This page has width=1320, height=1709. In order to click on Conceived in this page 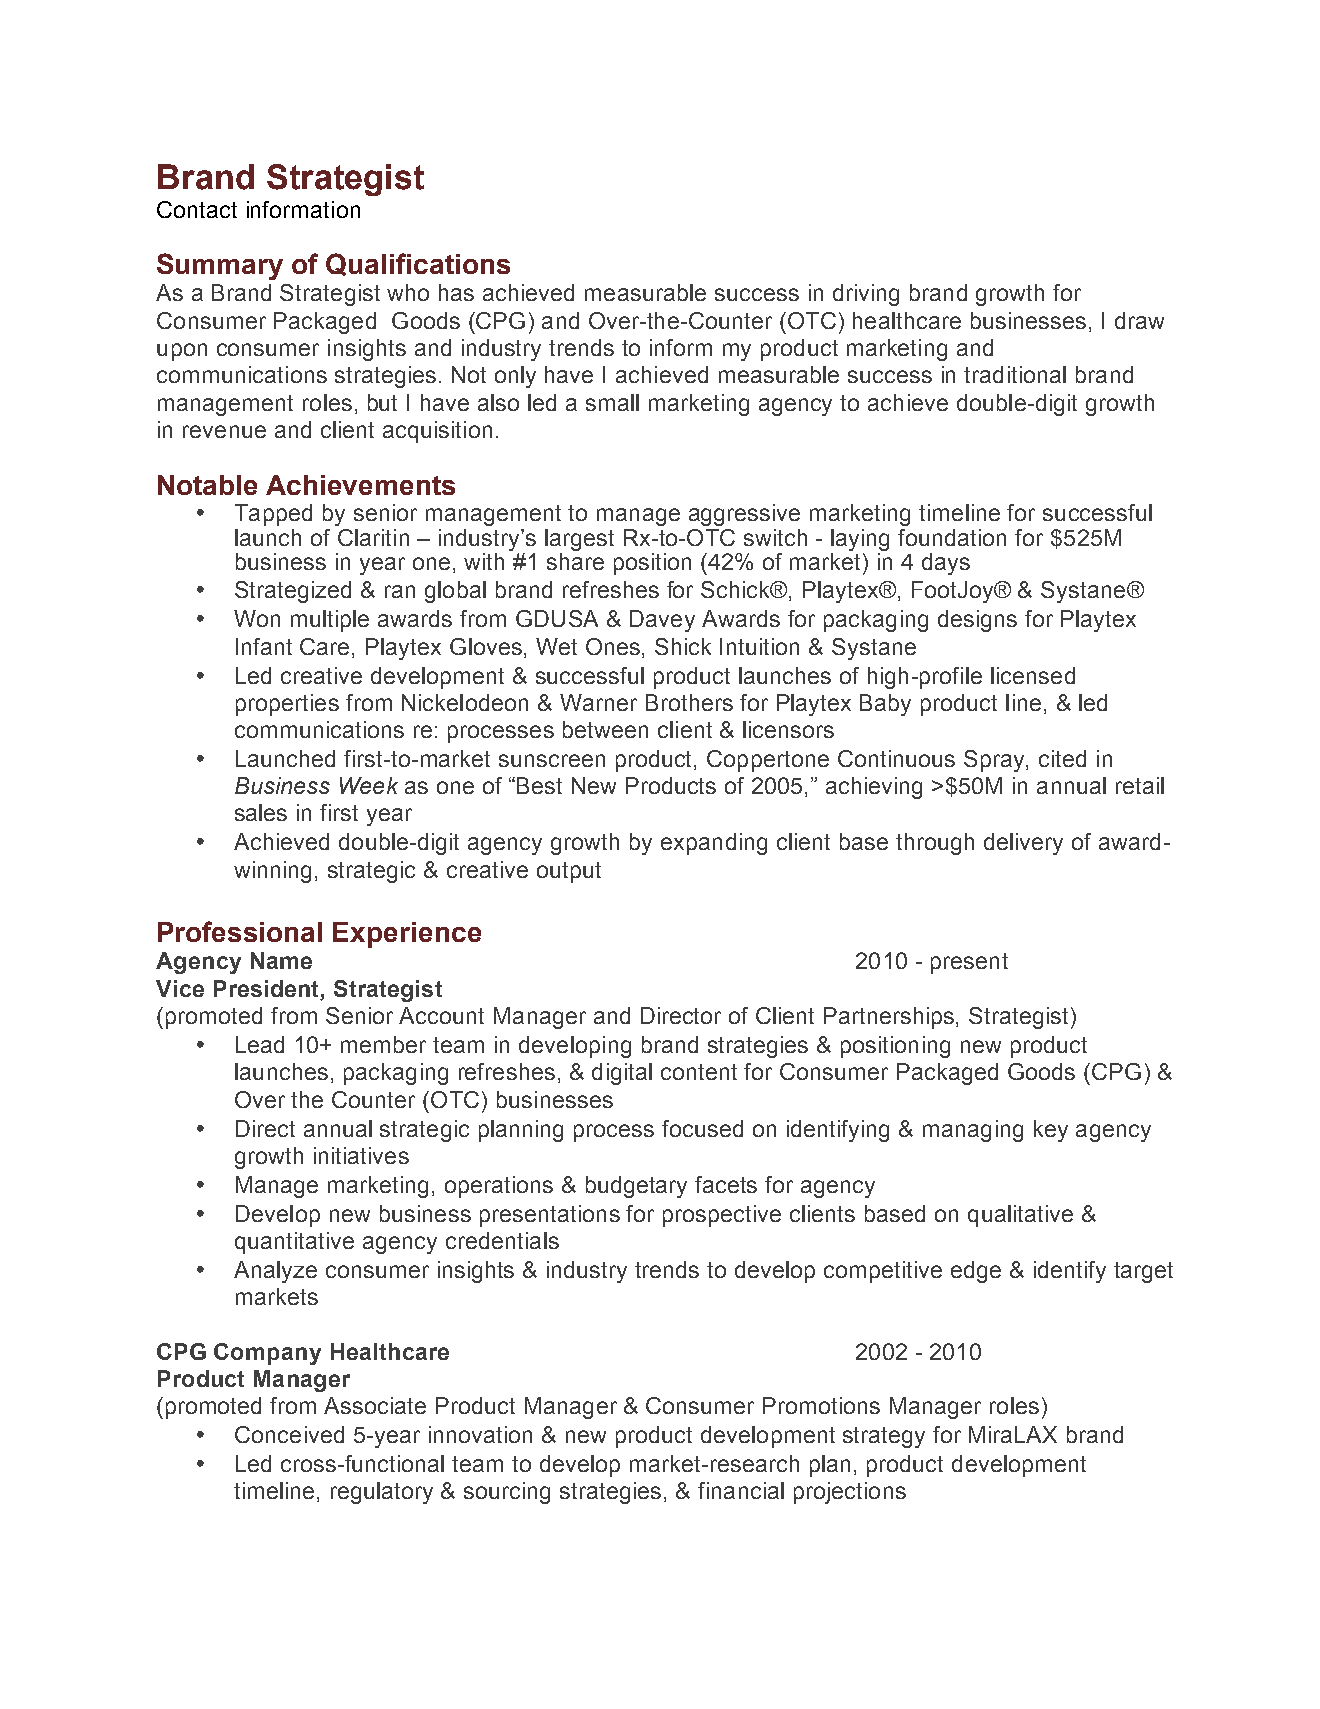, I will do `click(289, 1434)`.
